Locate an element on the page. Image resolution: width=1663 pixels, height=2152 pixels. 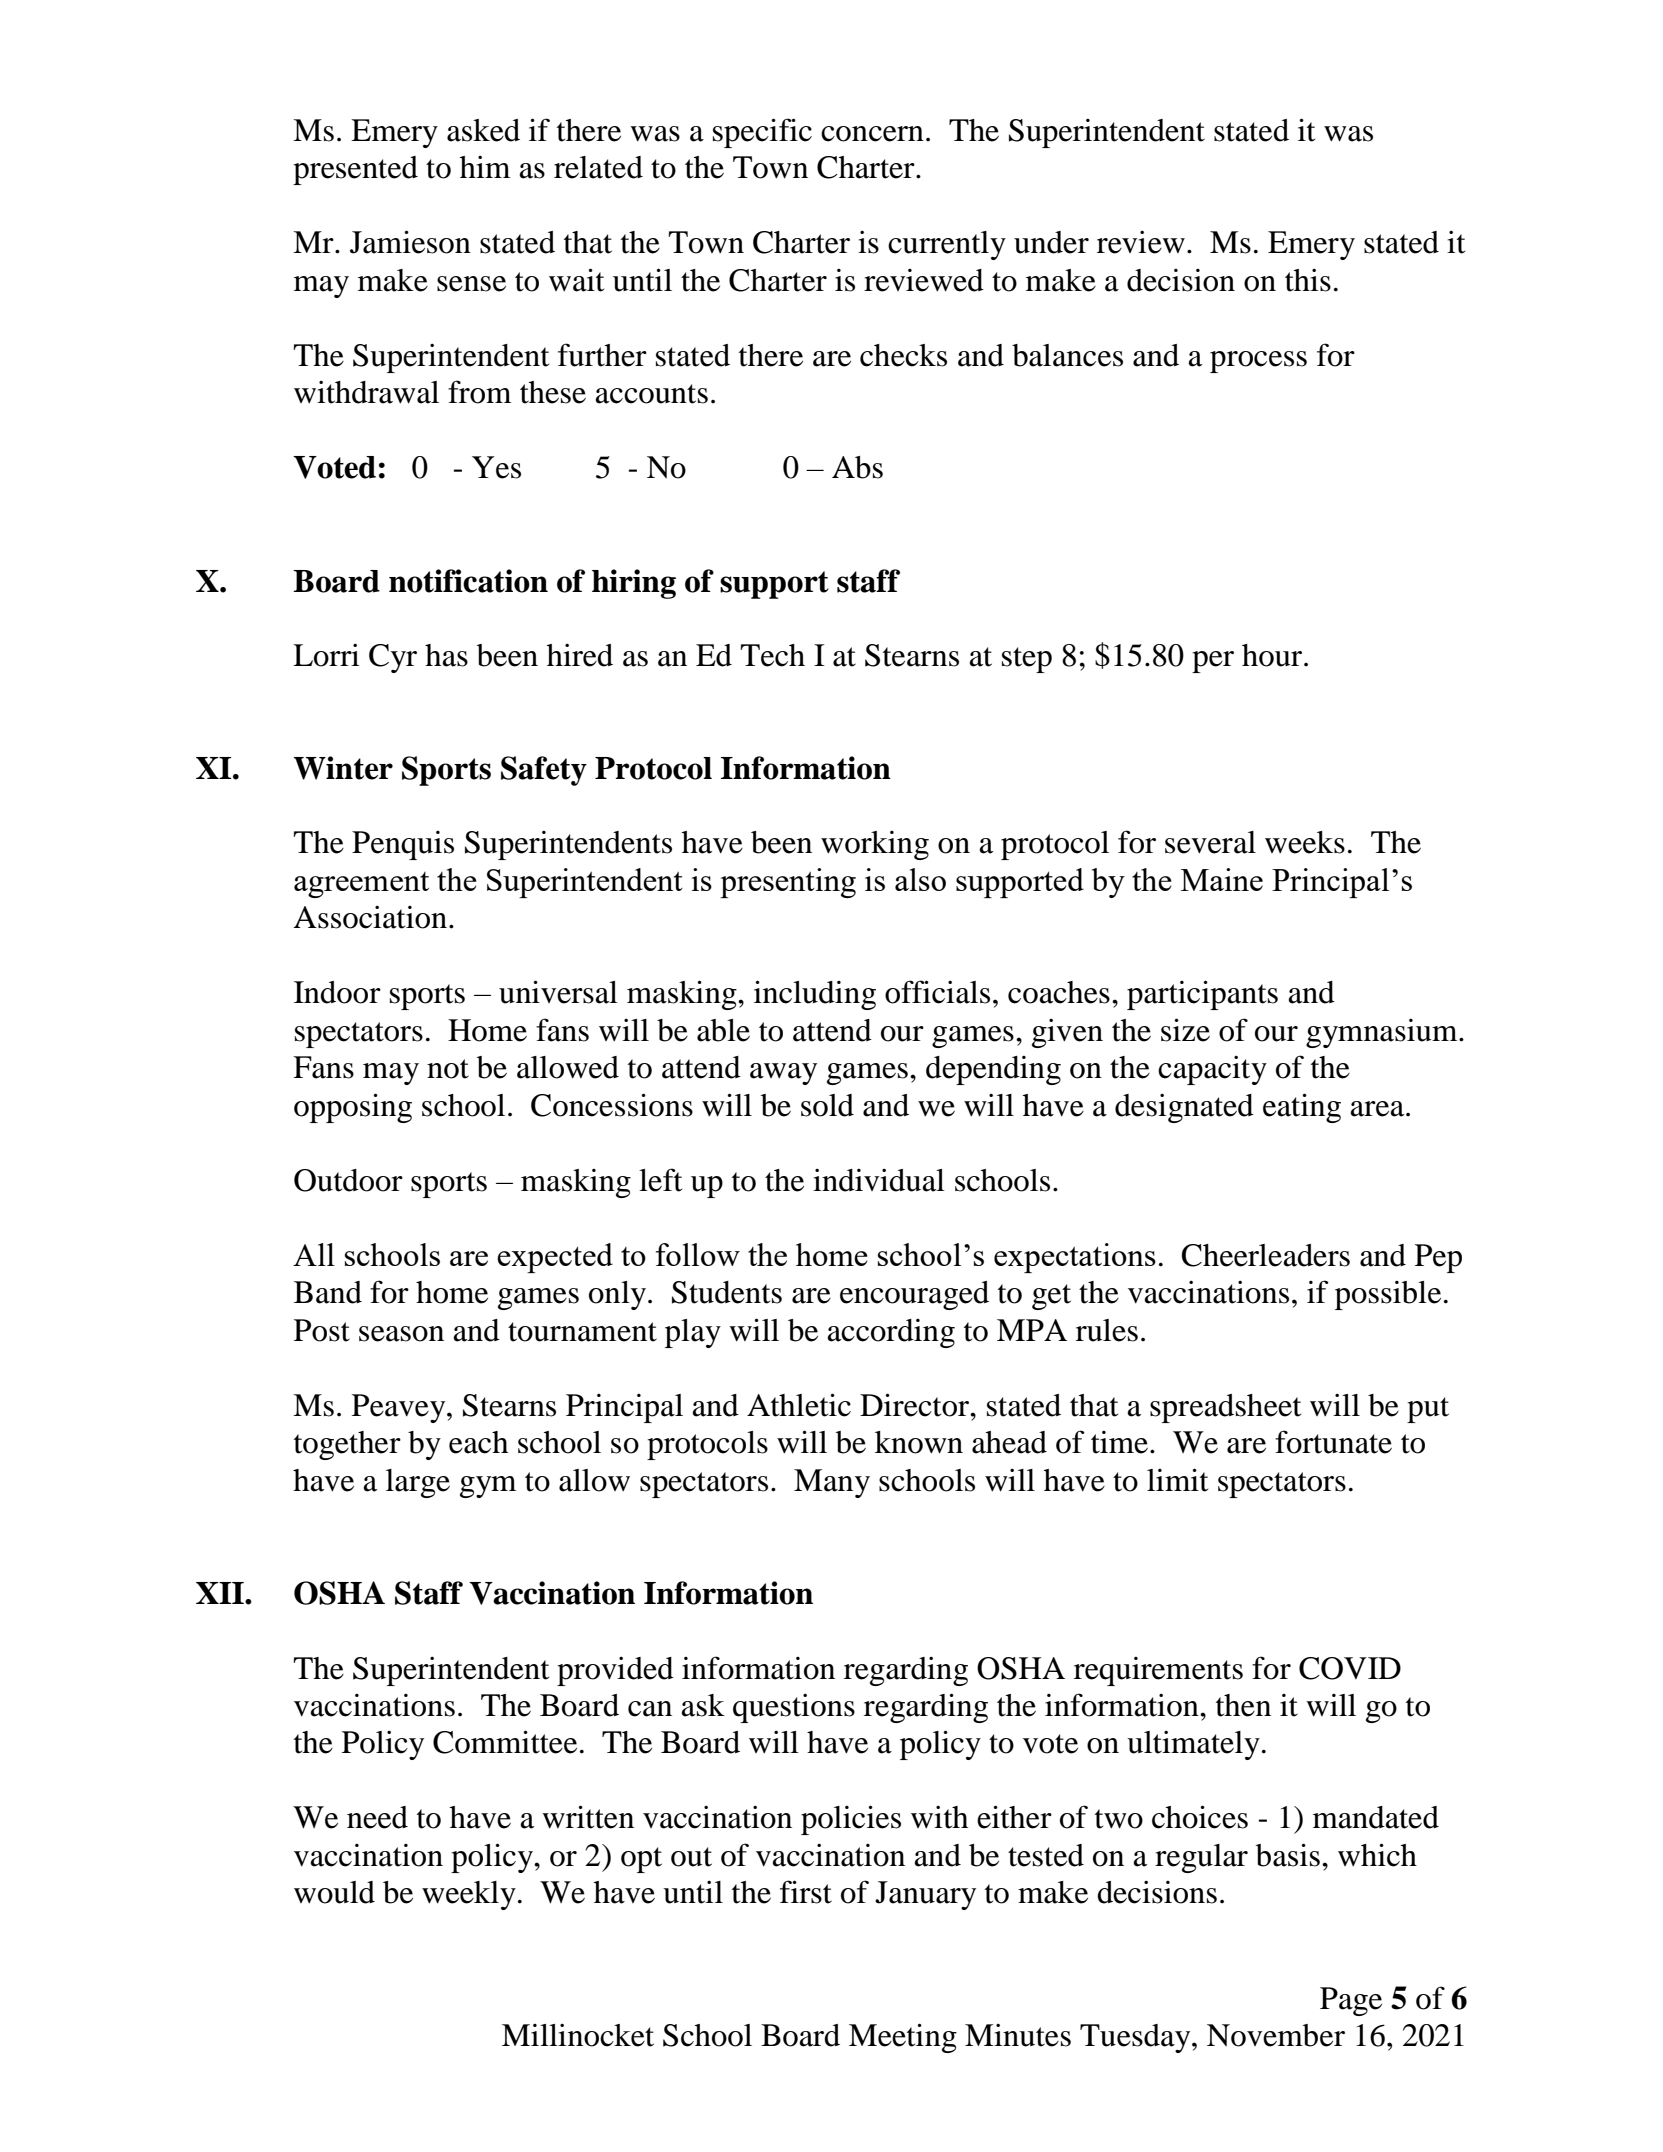
large is located at coordinates (418, 1483).
